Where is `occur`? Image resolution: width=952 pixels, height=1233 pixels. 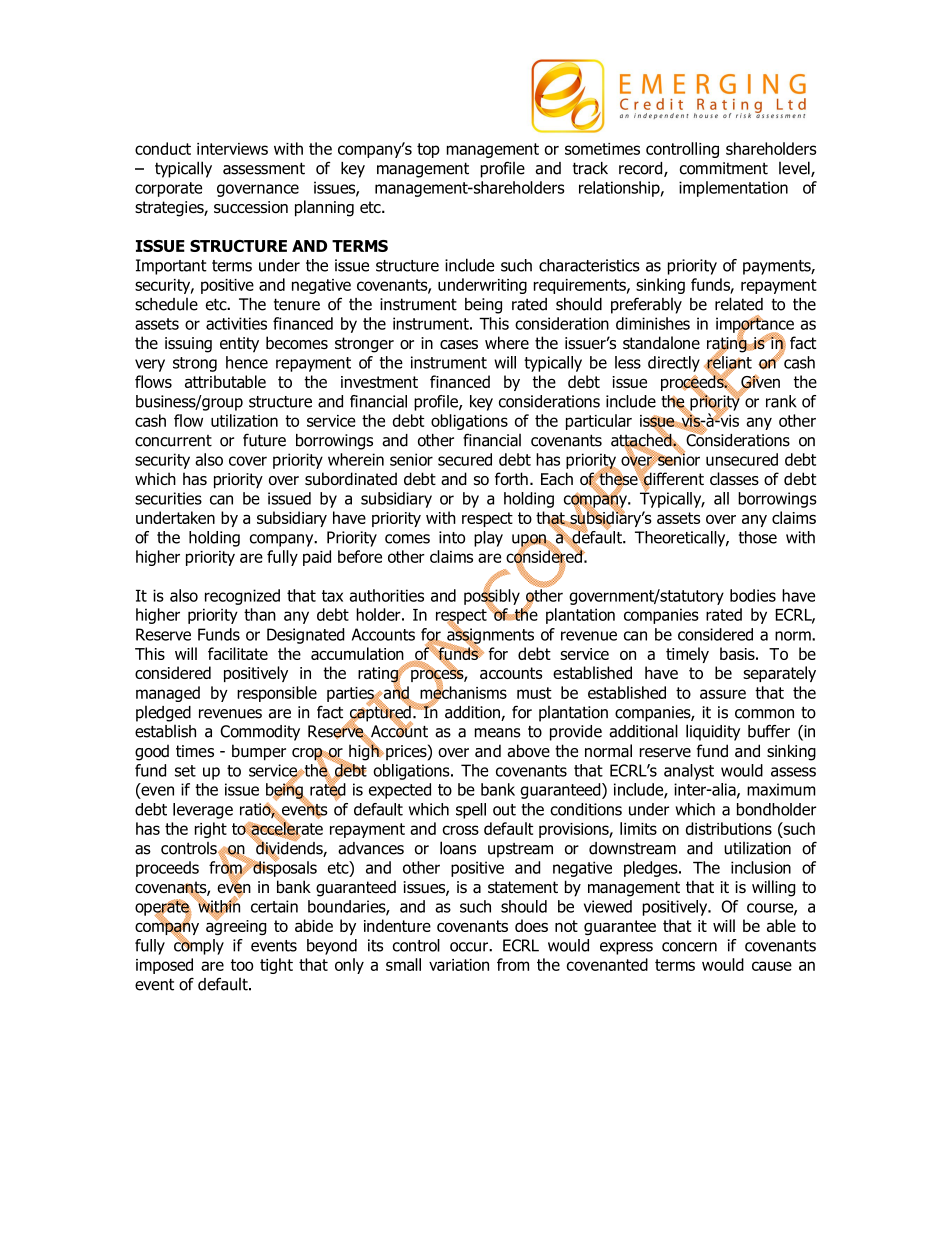 occur is located at coordinates (470, 947).
